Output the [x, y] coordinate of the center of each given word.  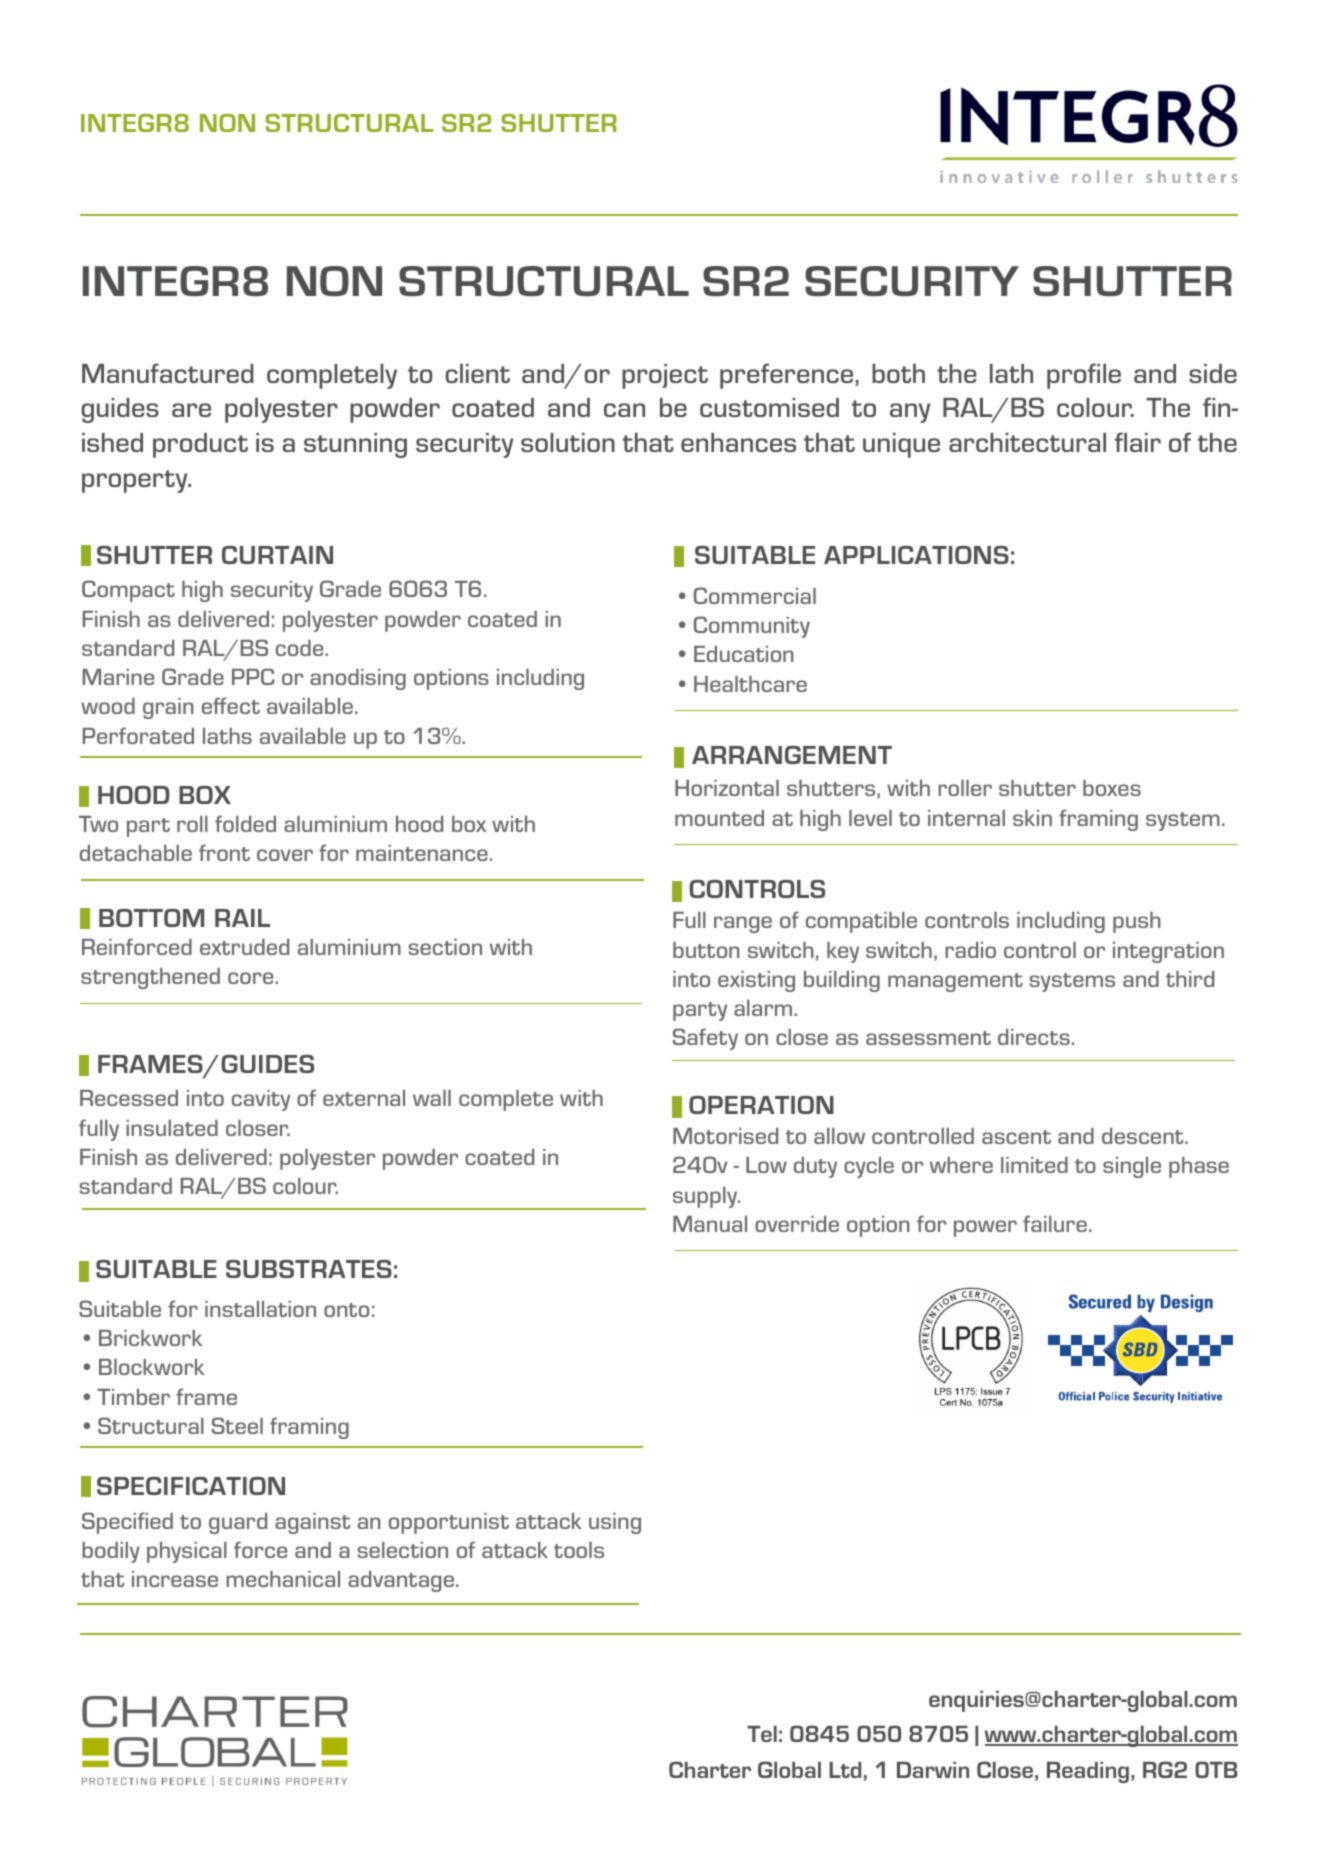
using [615, 1523]
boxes [1112, 788]
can [624, 410]
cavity [261, 1100]
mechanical [283, 1579]
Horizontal [727, 788]
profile [1084, 376]
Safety [705, 1039]
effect [231, 705]
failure [1055, 1223]
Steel [237, 1425]
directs [1034, 1037]
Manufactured [168, 373]
